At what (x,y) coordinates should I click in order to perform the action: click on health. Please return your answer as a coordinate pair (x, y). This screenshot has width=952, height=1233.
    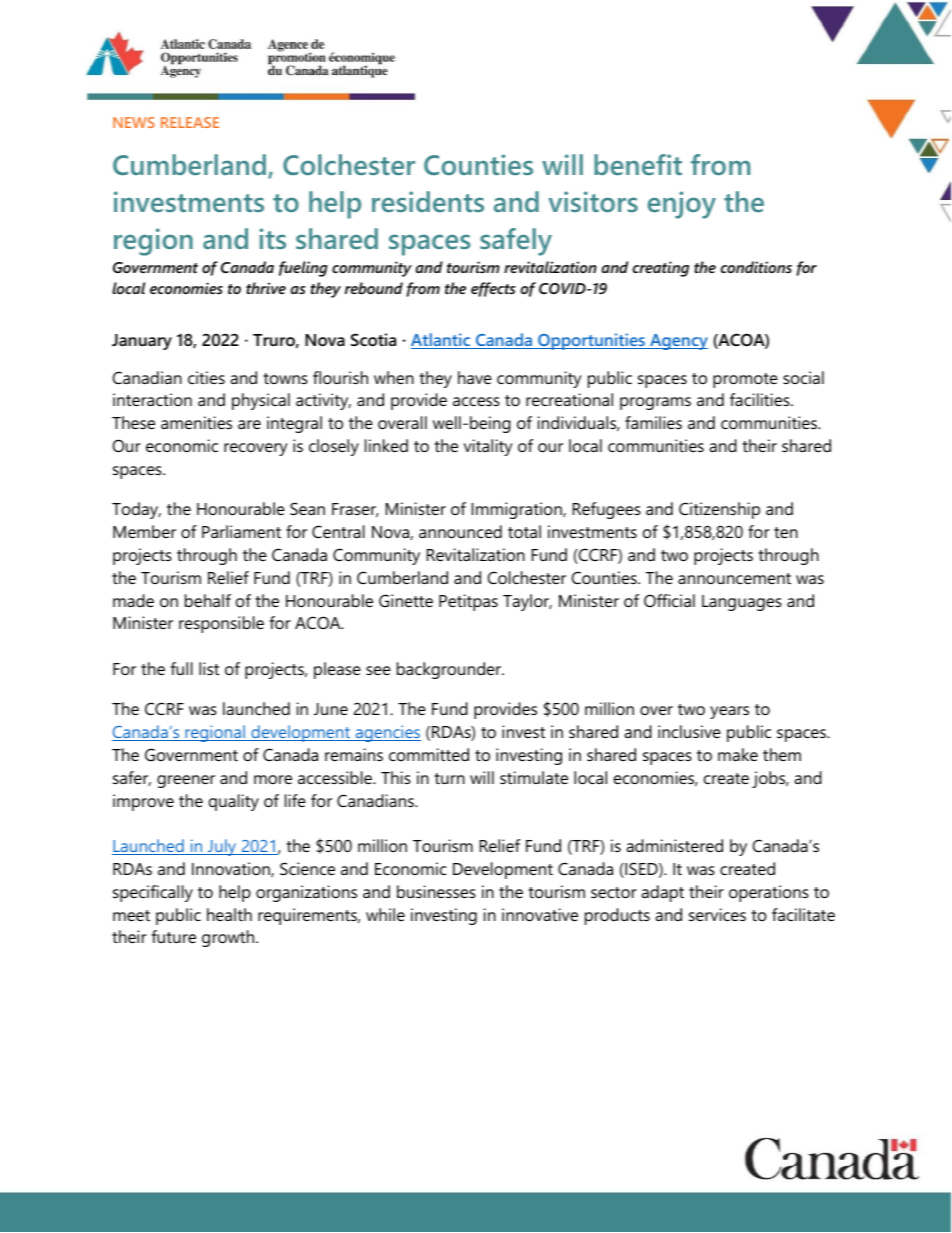
    Looking at the image, I should click on (229, 914).
